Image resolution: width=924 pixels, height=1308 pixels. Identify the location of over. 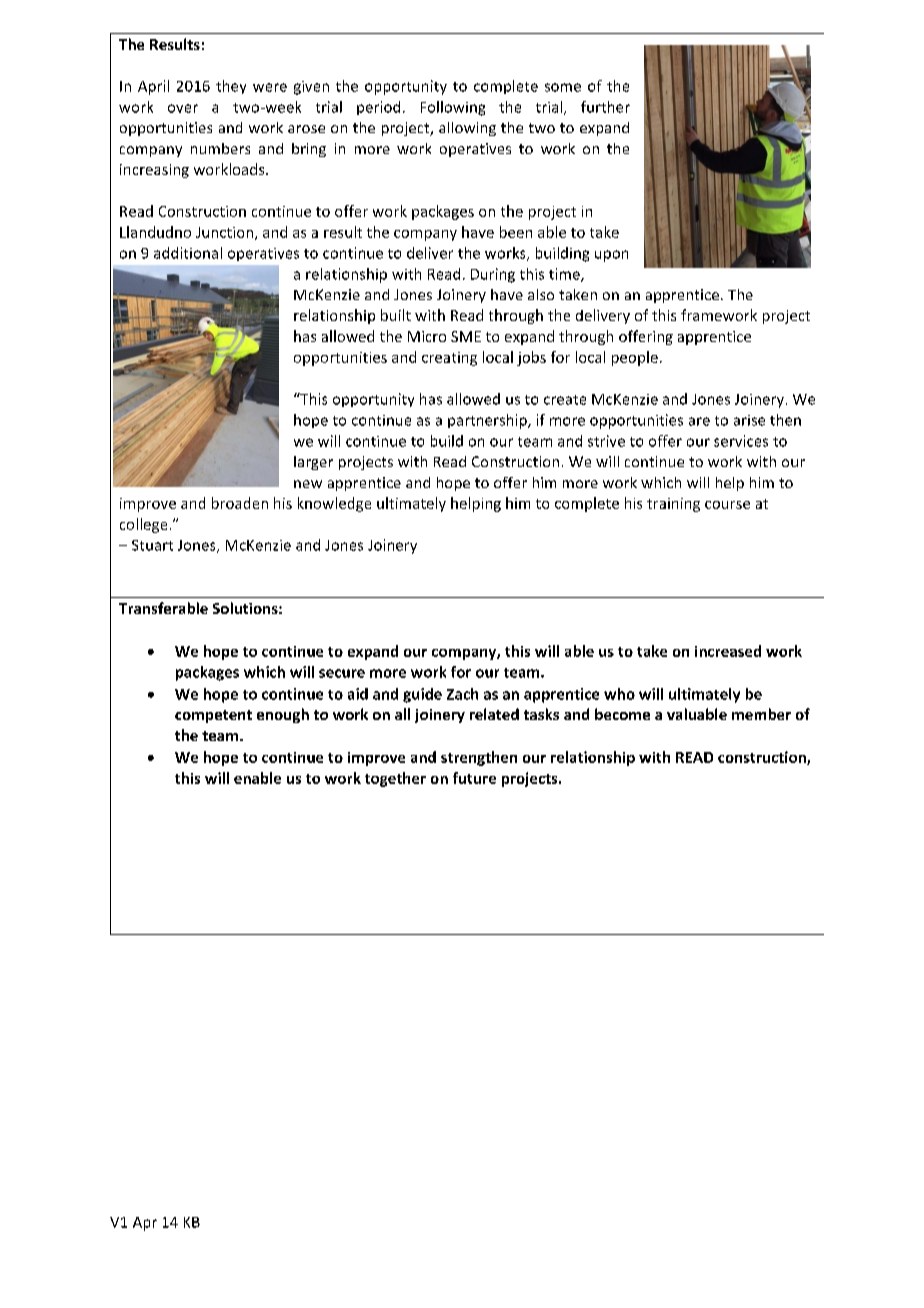
(183, 108).
